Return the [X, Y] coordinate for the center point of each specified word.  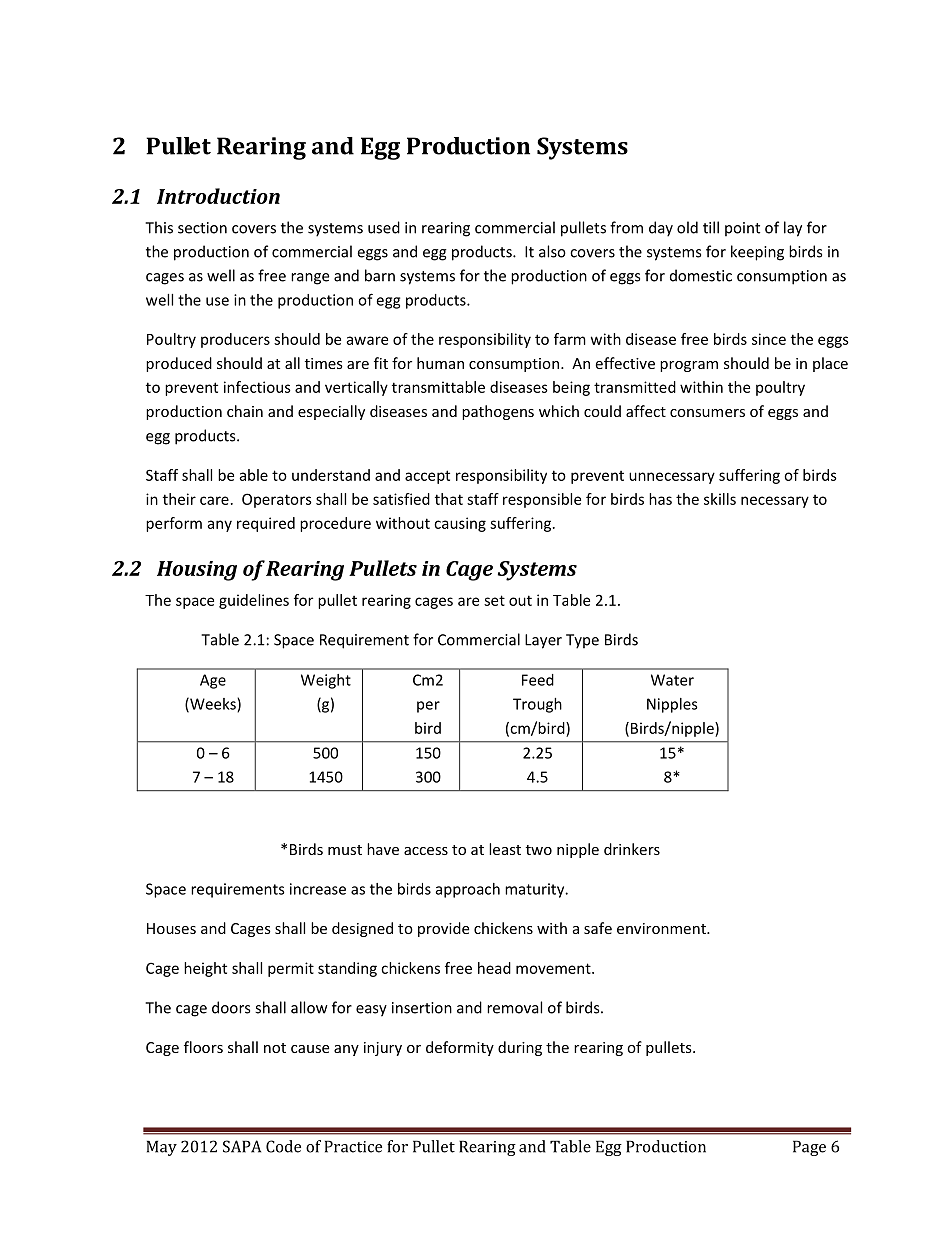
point [742, 229]
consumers [707, 413]
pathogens [498, 412]
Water [672, 680]
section [202, 228]
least [505, 849]
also [552, 251]
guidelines [254, 601]
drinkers [632, 849]
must [345, 850]
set [494, 600]
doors [231, 1007]
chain [245, 411]
